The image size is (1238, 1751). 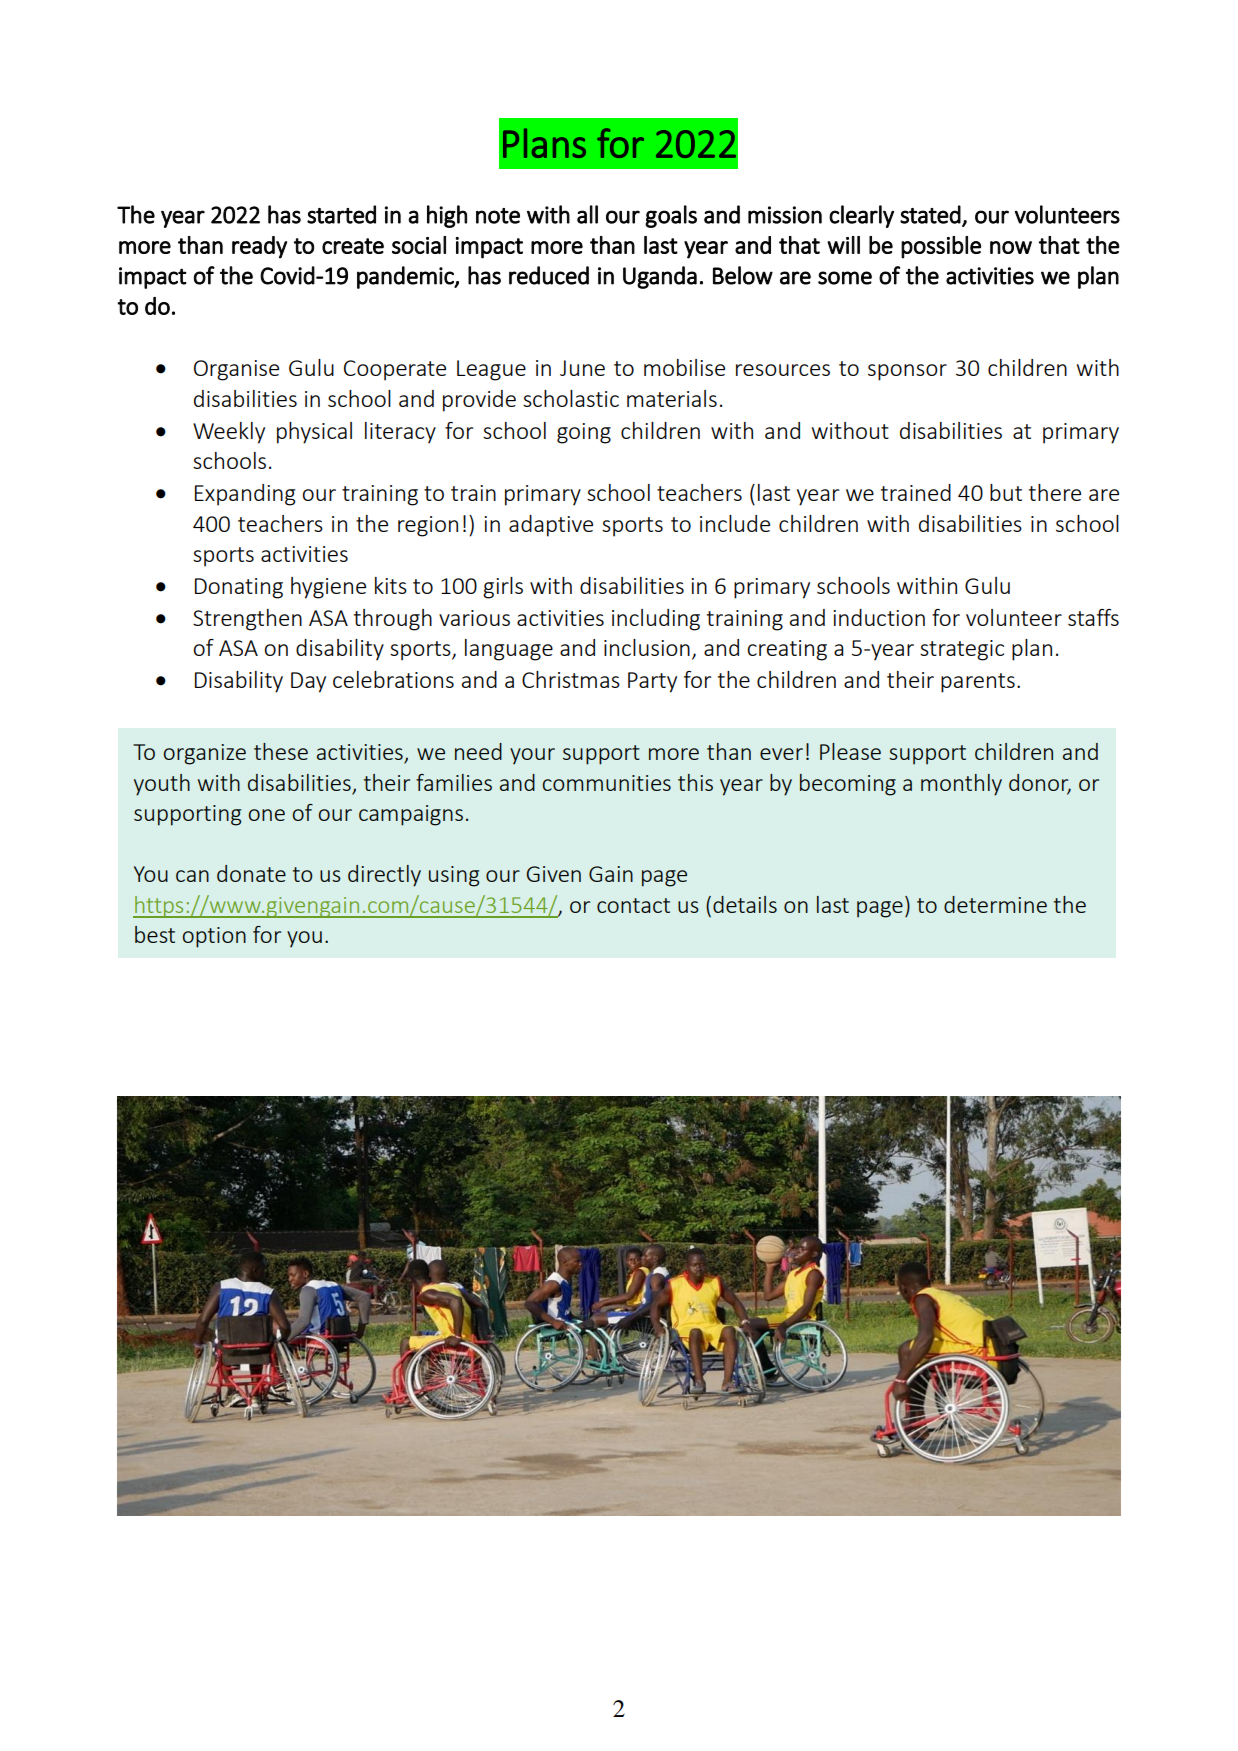 What do you see at coordinates (239, 588) in the page?
I see `Donating` at bounding box center [239, 588].
